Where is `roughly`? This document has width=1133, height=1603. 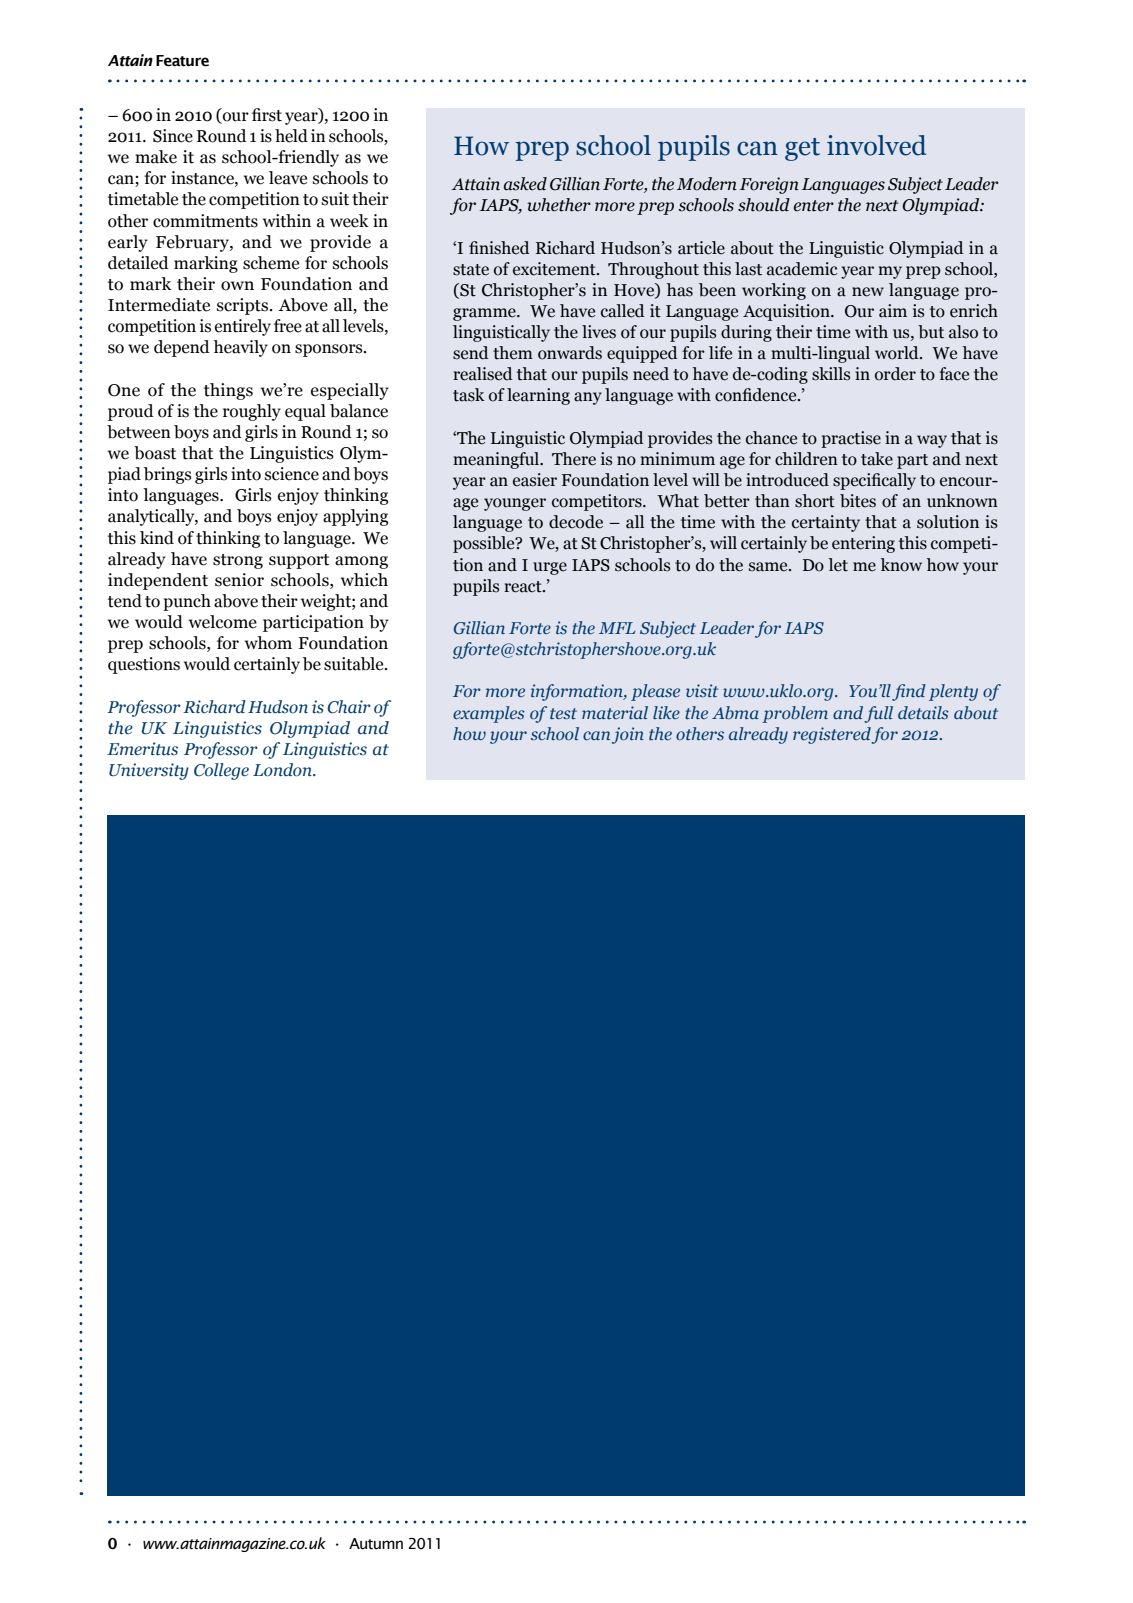 roughly is located at coordinates (252, 412).
